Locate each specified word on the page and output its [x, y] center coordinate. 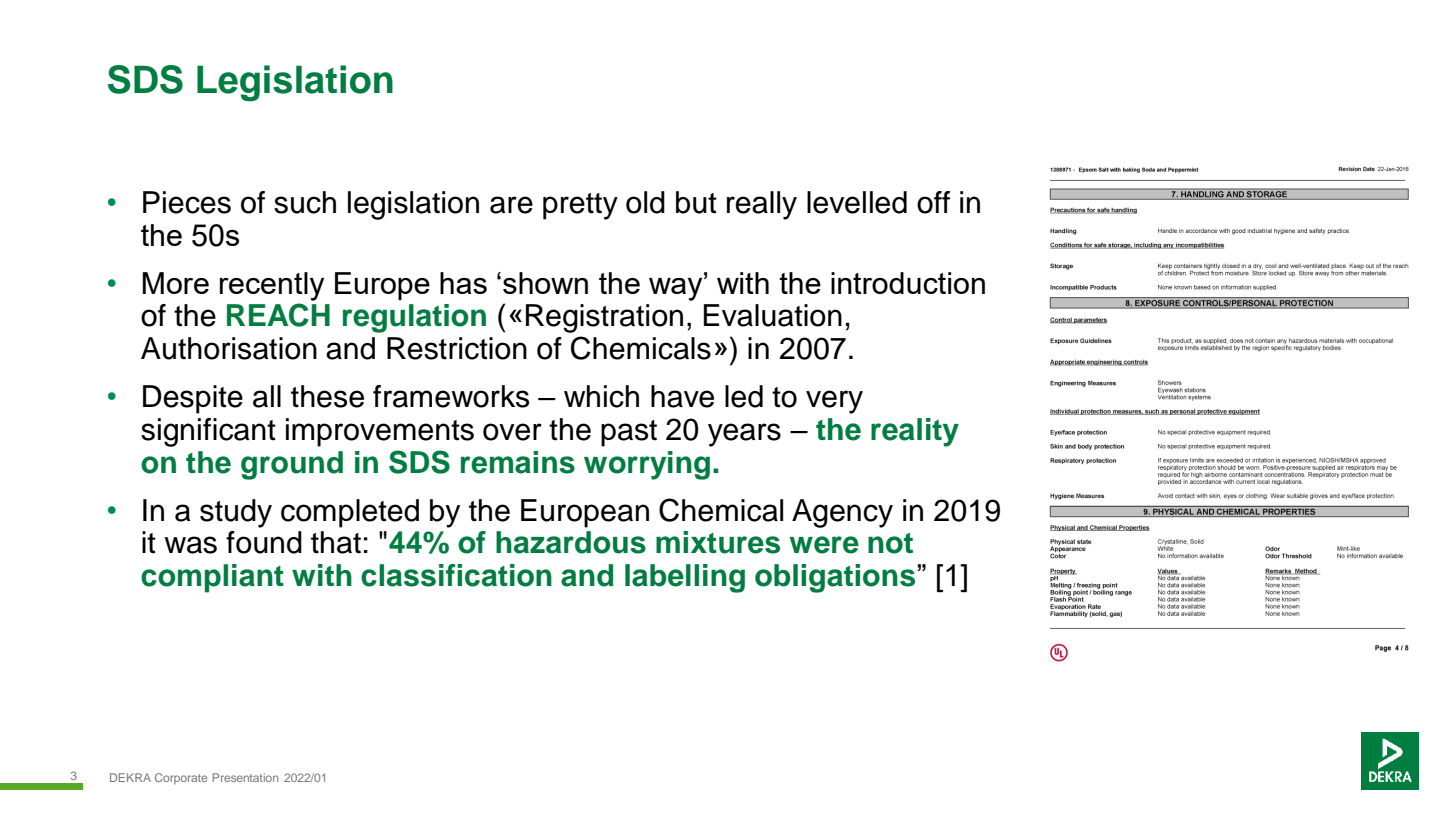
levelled [857, 202]
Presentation [245, 777]
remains [518, 462]
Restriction [457, 348]
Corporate [181, 778]
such [305, 202]
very [834, 402]
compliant [212, 578]
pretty [580, 206]
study [236, 513]
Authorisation [229, 348]
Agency [842, 513]
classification [456, 575]
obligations [835, 578]
